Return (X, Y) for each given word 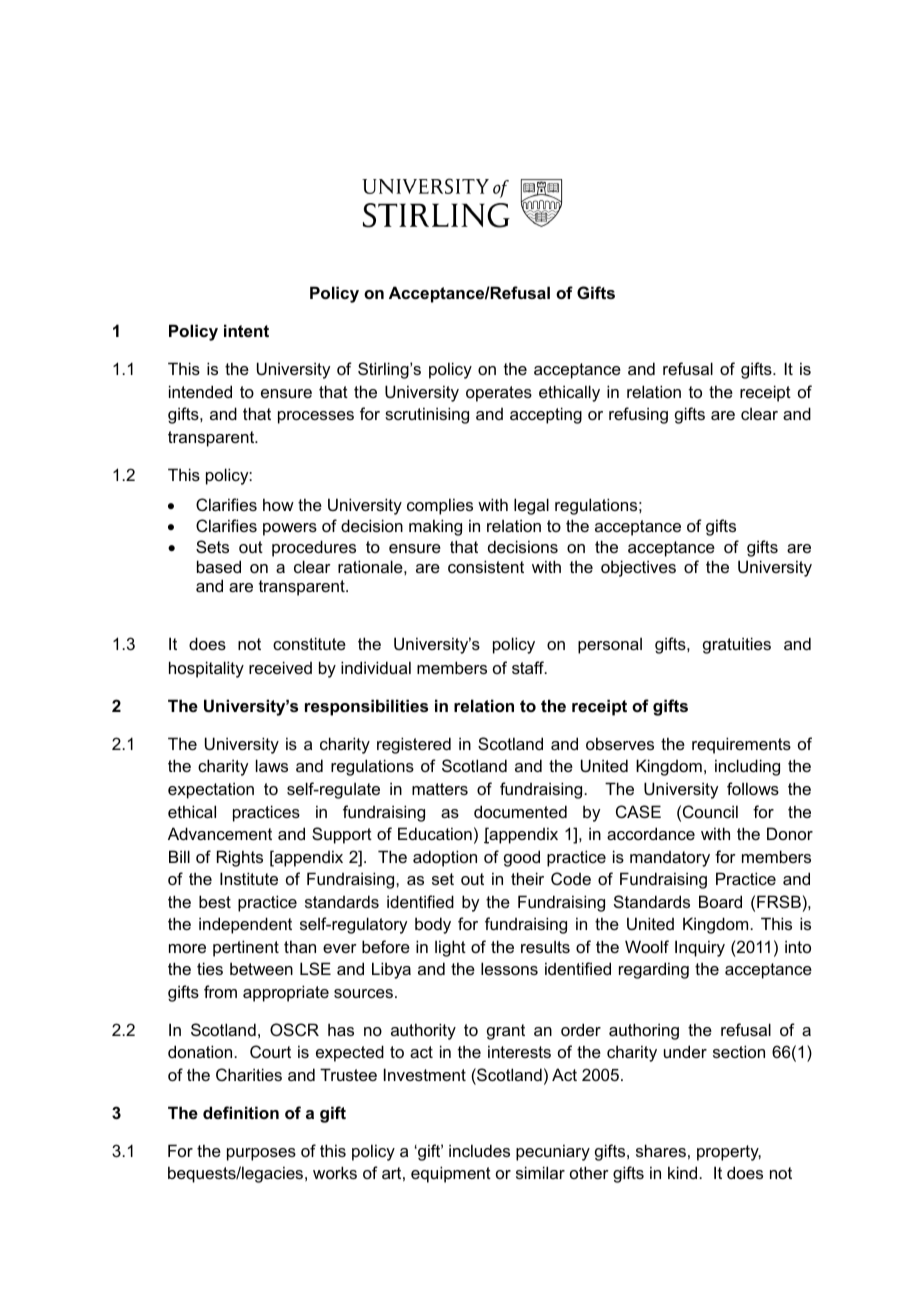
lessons (509, 968)
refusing (638, 415)
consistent (486, 566)
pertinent (246, 948)
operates (499, 394)
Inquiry (700, 948)
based (219, 566)
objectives (638, 568)
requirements (741, 745)
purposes (261, 1154)
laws (272, 765)
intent (246, 330)
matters (440, 789)
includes (479, 1150)
